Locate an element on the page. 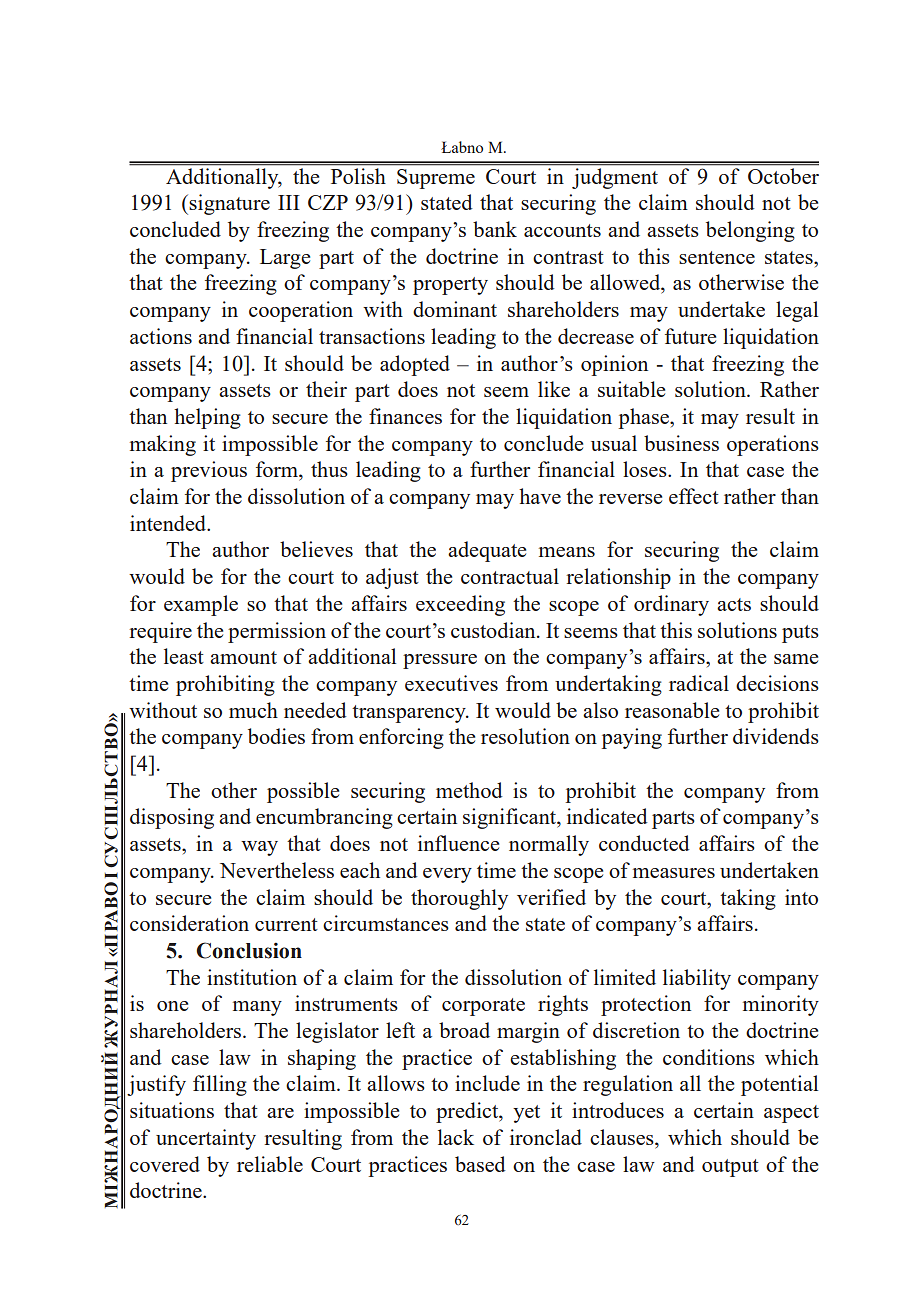 The height and width of the document is (1314, 924). belonging is located at coordinates (750, 231).
